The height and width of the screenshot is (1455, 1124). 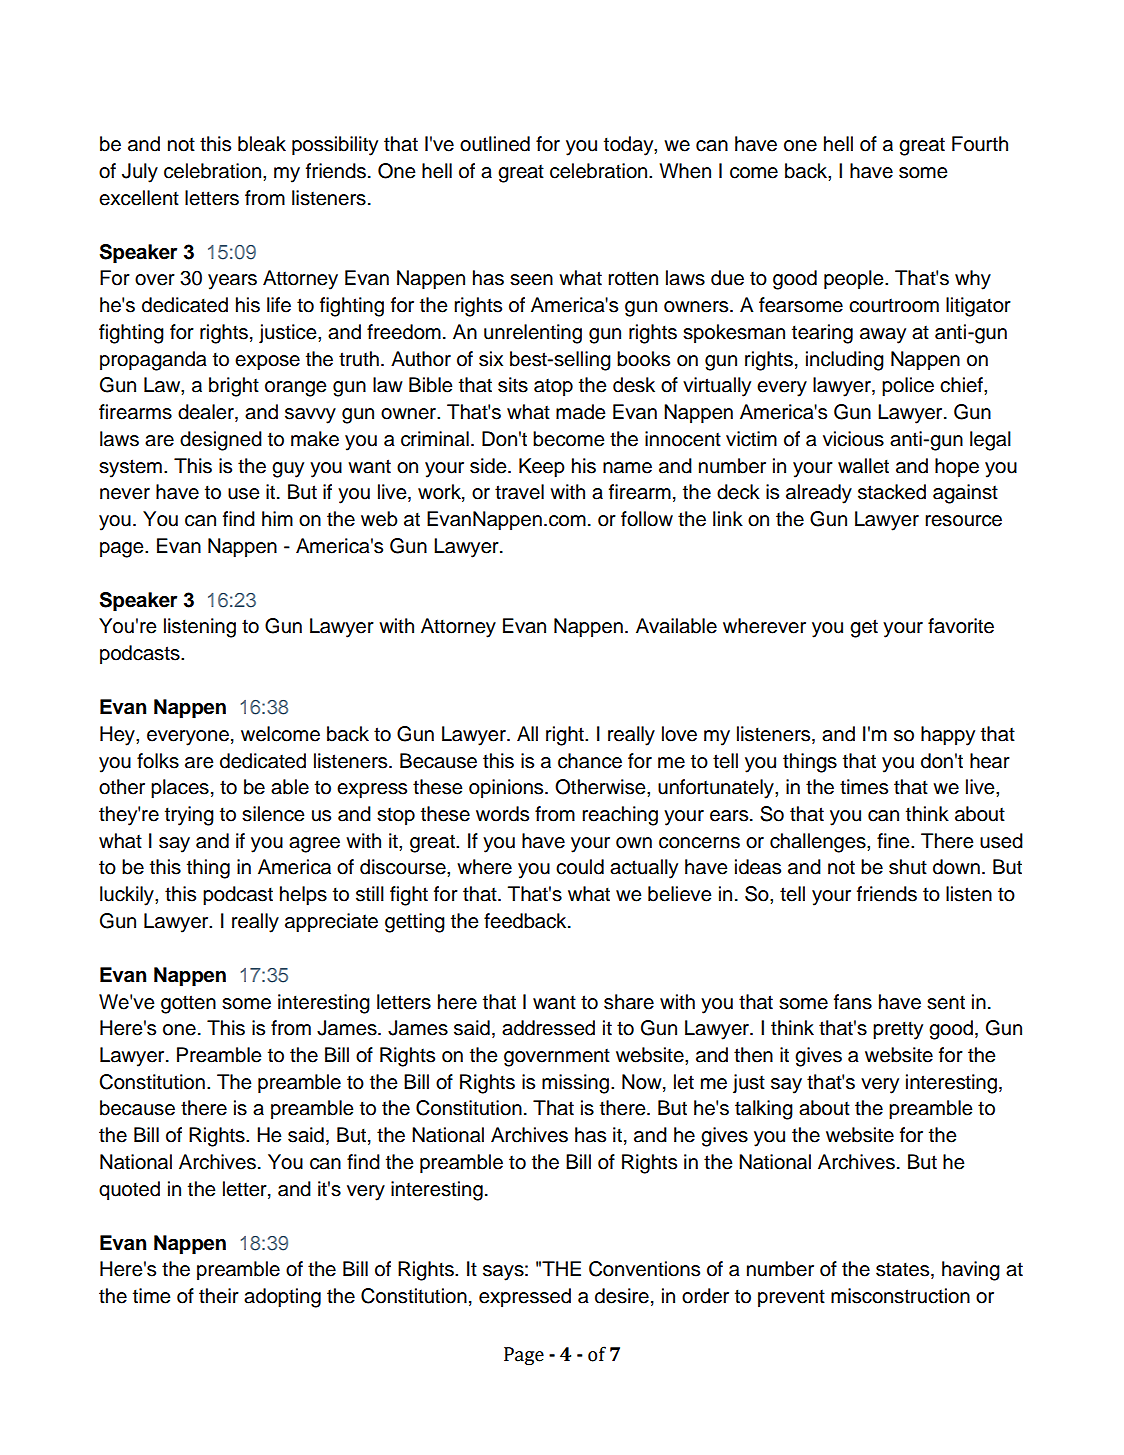 I want to click on gotten, so click(x=188, y=1004).
